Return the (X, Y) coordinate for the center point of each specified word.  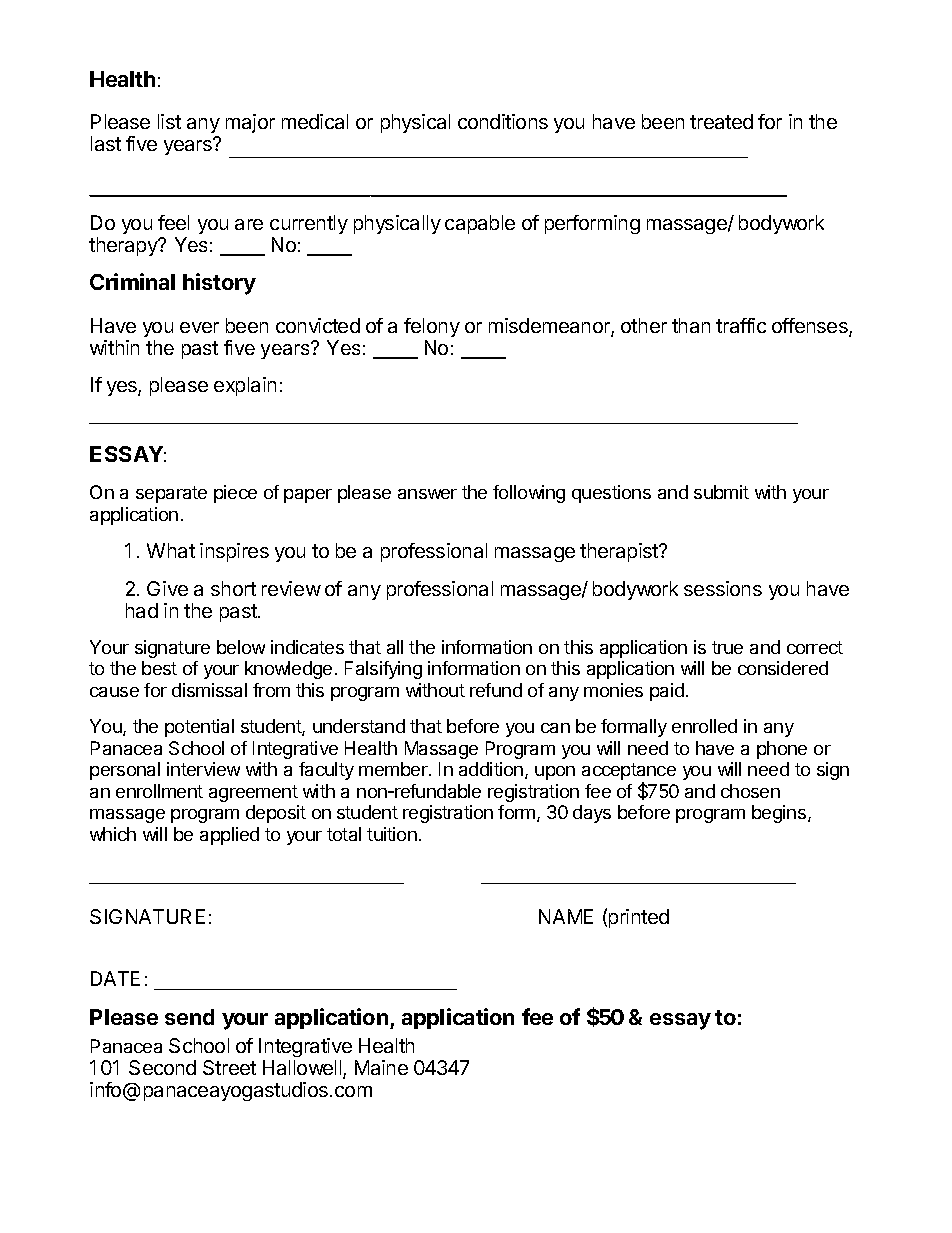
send (189, 1017)
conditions (503, 121)
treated (721, 121)
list (169, 121)
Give (167, 588)
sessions (723, 588)
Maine (381, 1067)
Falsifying (383, 670)
